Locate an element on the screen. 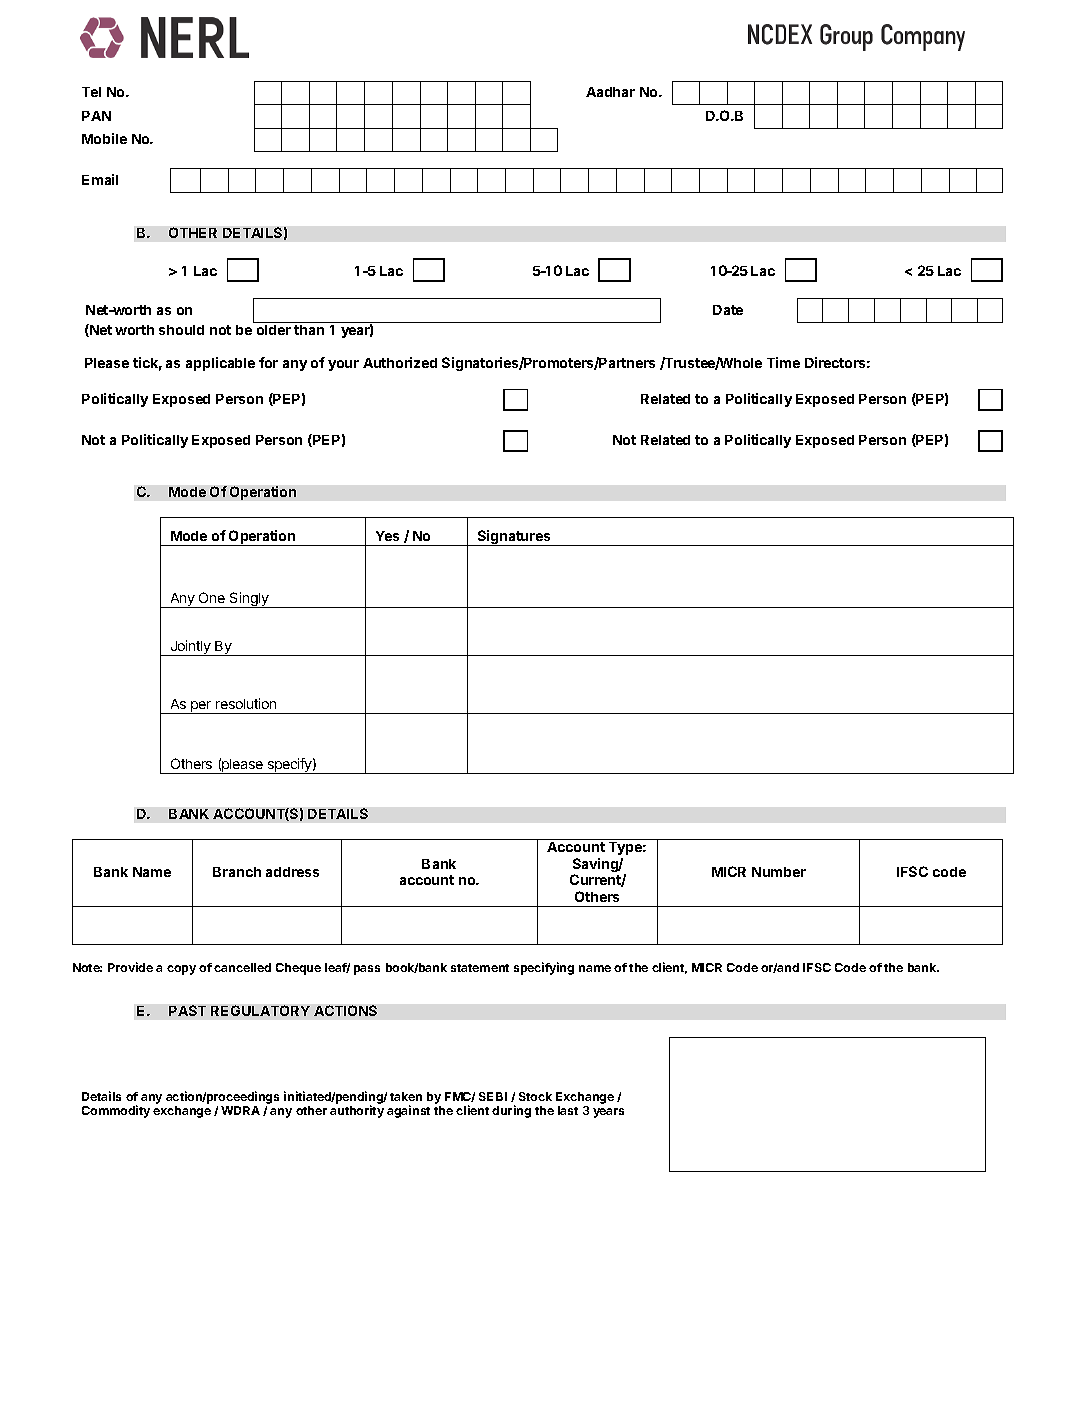 This screenshot has width=1091, height=1411. Date is located at coordinates (728, 310).
